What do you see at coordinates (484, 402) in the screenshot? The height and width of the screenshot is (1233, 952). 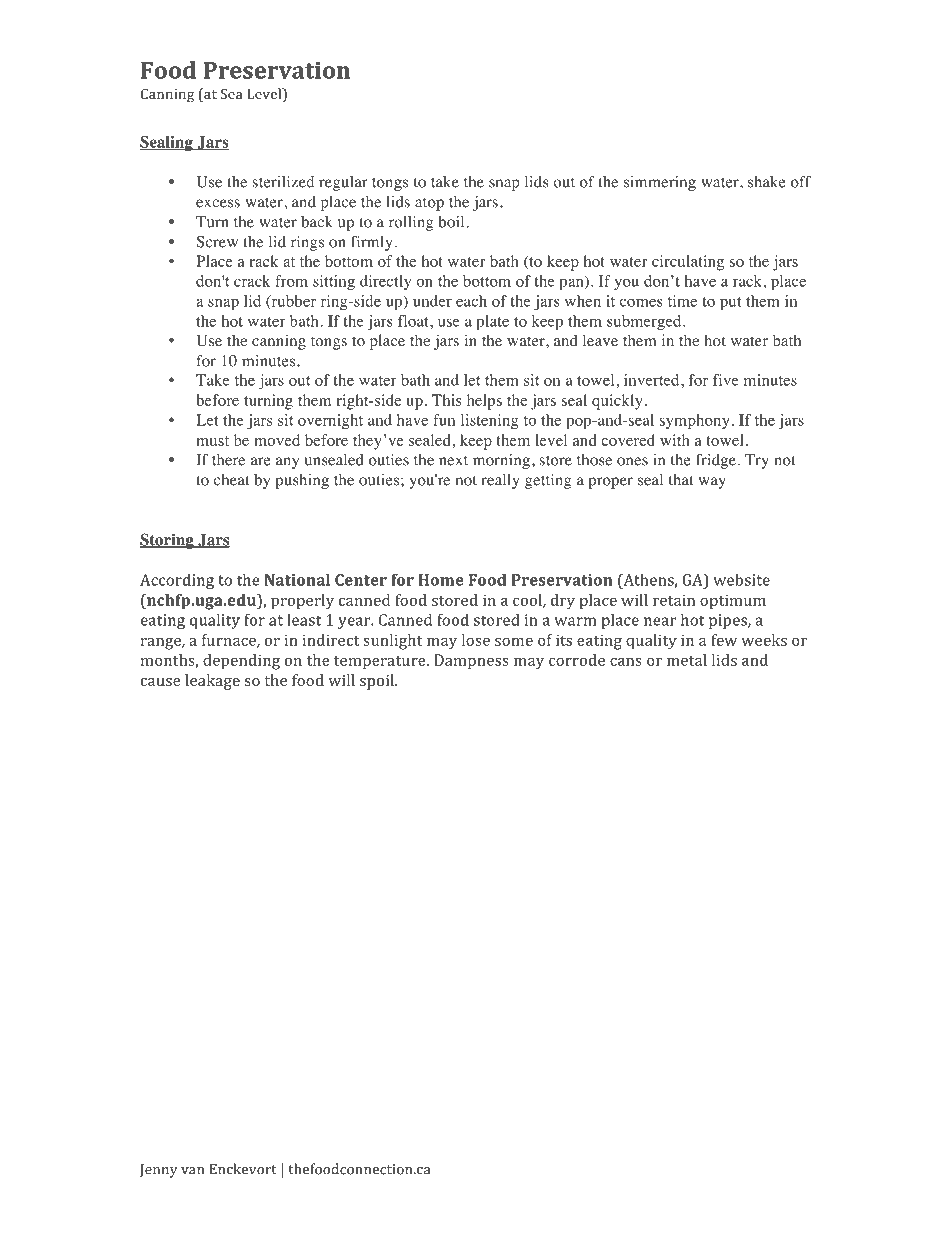 I see `helps` at bounding box center [484, 402].
